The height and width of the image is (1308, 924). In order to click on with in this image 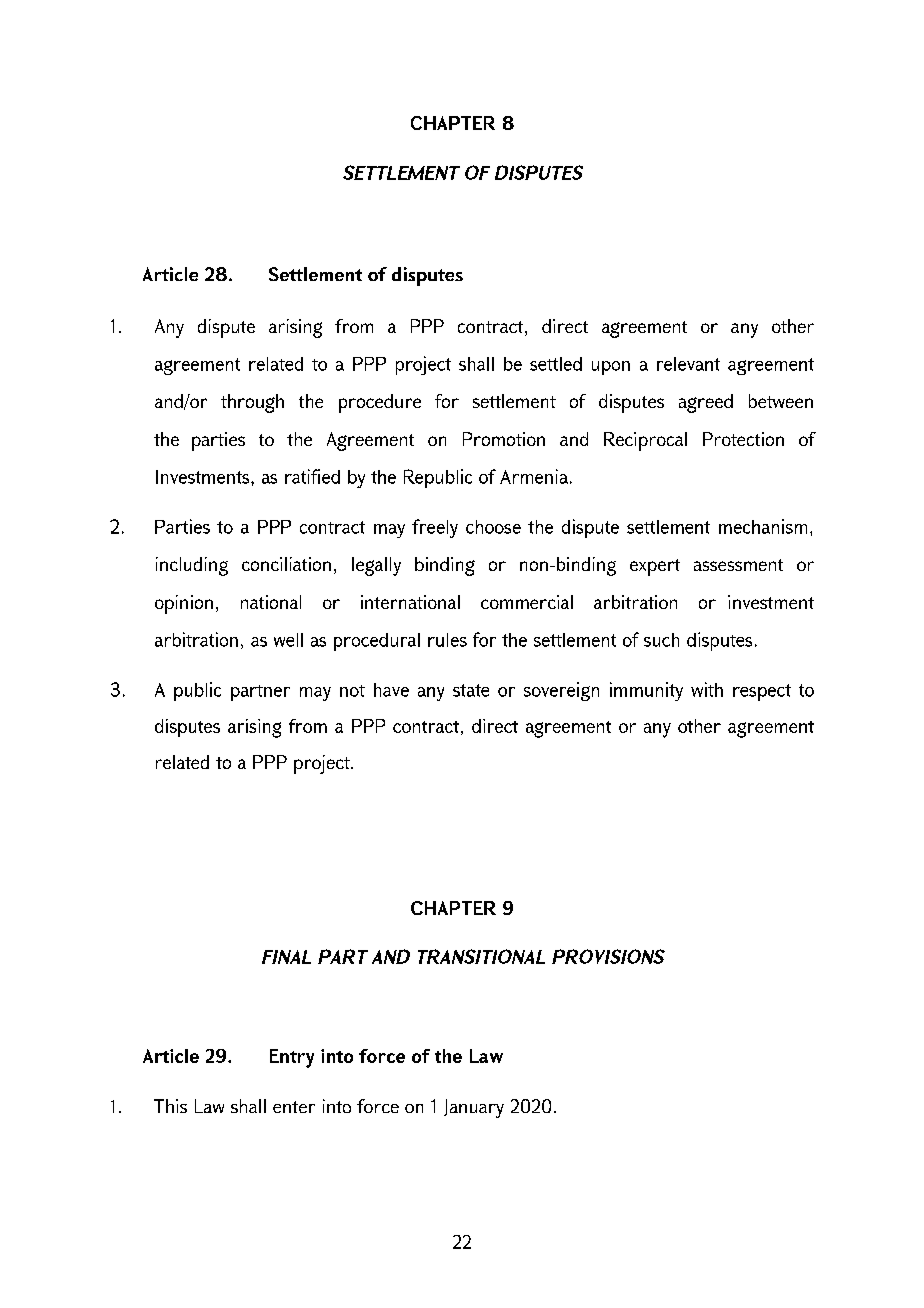, I will do `click(707, 689)`.
